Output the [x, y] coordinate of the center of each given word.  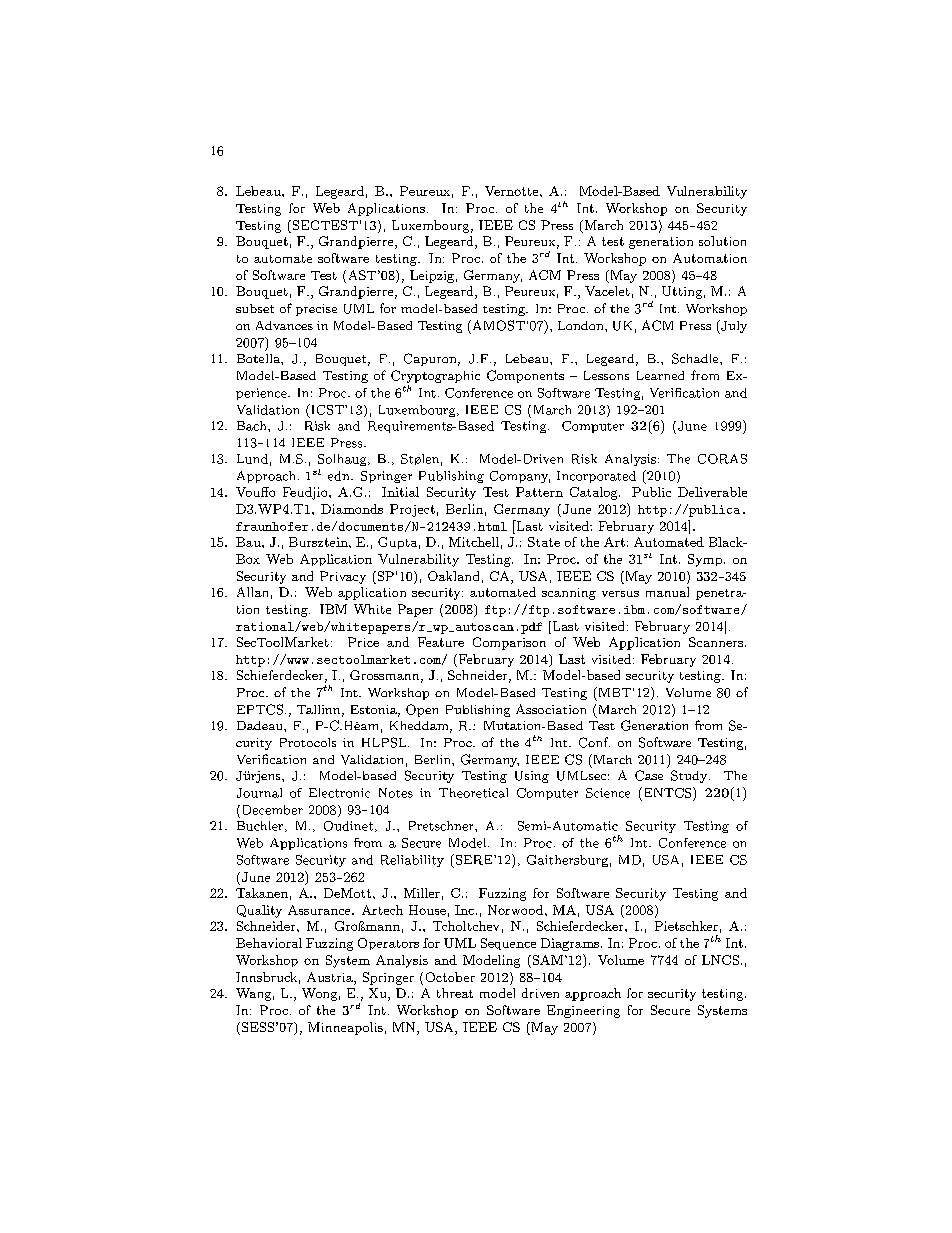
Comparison [509, 643]
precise [316, 310]
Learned [660, 375]
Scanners [716, 642]
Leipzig [432, 276]
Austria [331, 978]
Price [363, 642]
